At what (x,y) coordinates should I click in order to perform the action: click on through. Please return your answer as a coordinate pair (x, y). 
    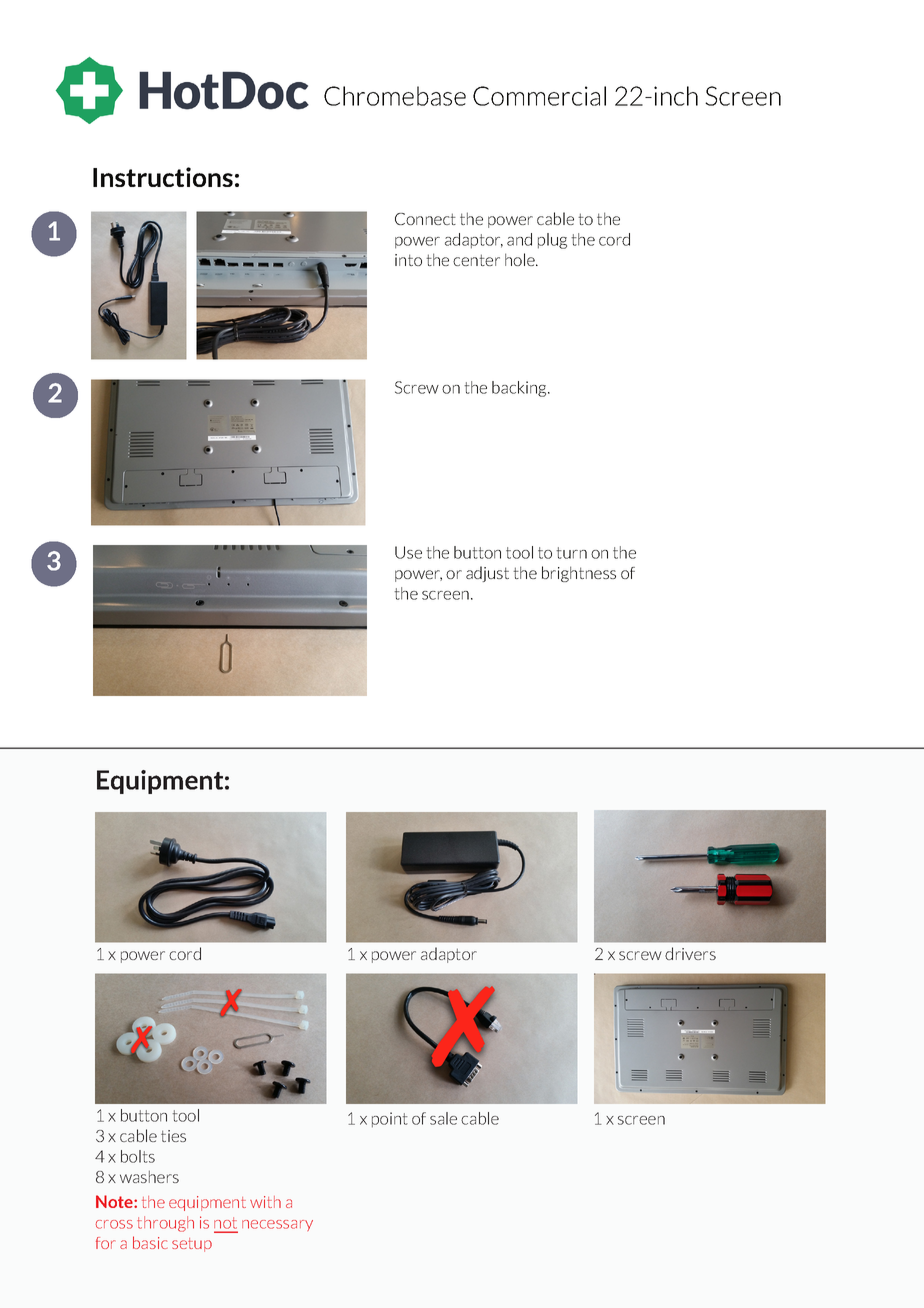
    Looking at the image, I should click on (165, 1224).
